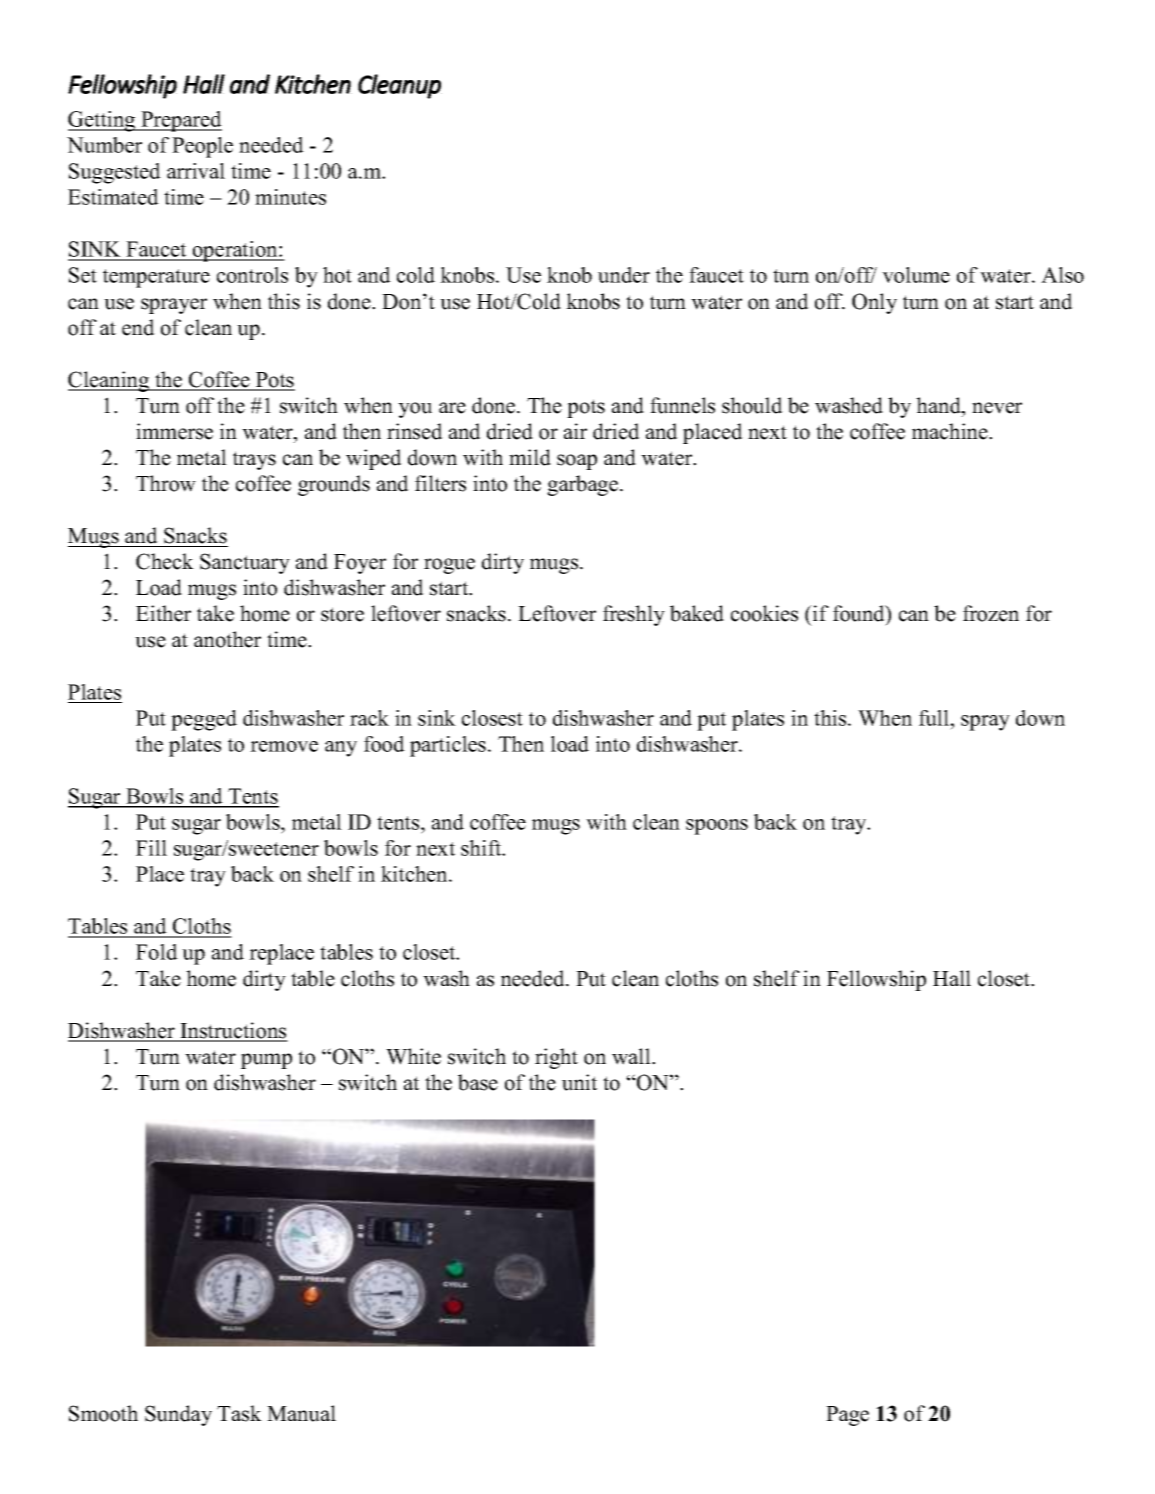  What do you see at coordinates (166, 483) in the screenshot?
I see `Throw` at bounding box center [166, 483].
